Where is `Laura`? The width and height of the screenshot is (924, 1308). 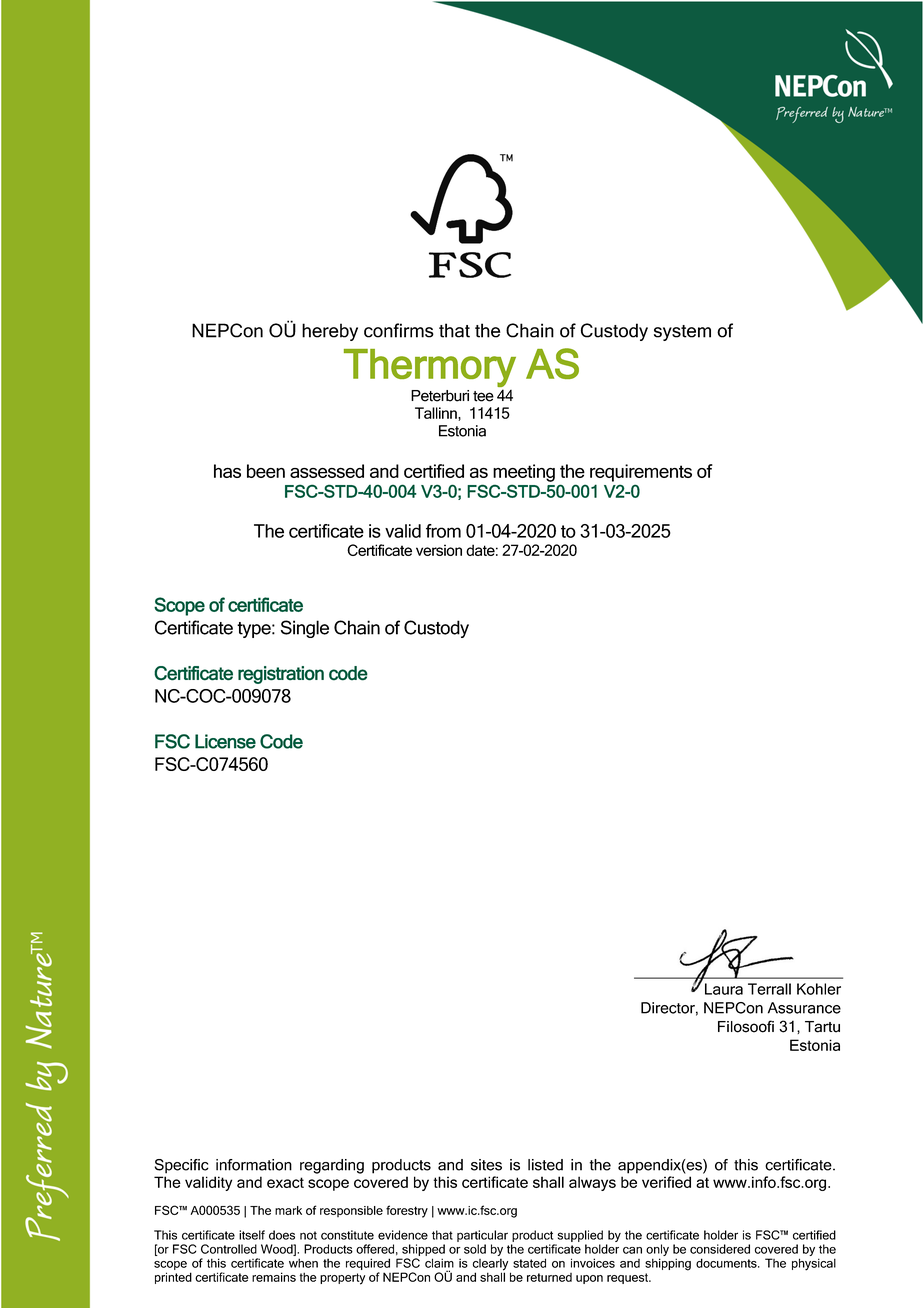 Laura is located at coordinates (724, 989).
